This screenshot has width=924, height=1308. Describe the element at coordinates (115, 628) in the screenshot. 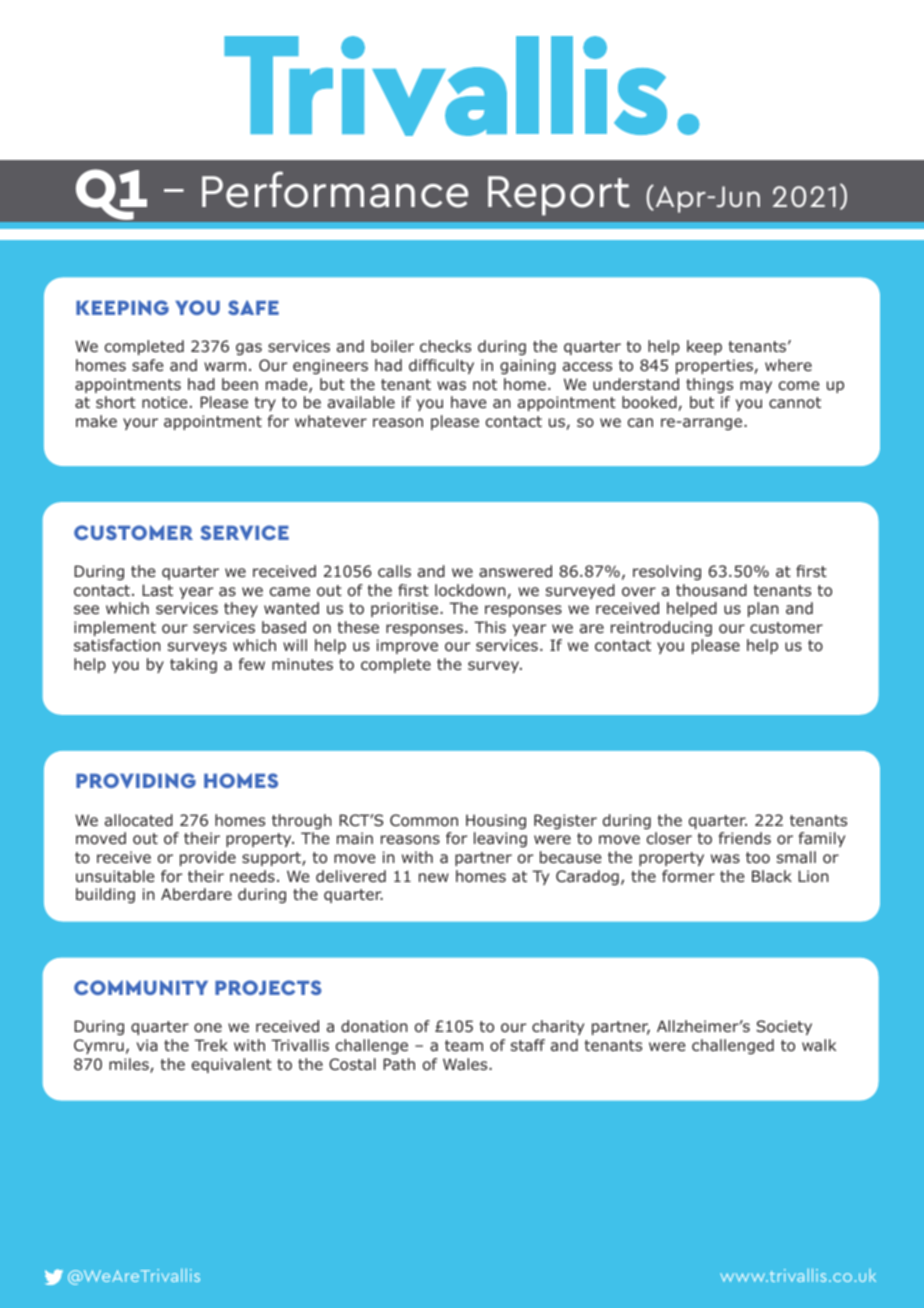

I see `implement` at that location.
